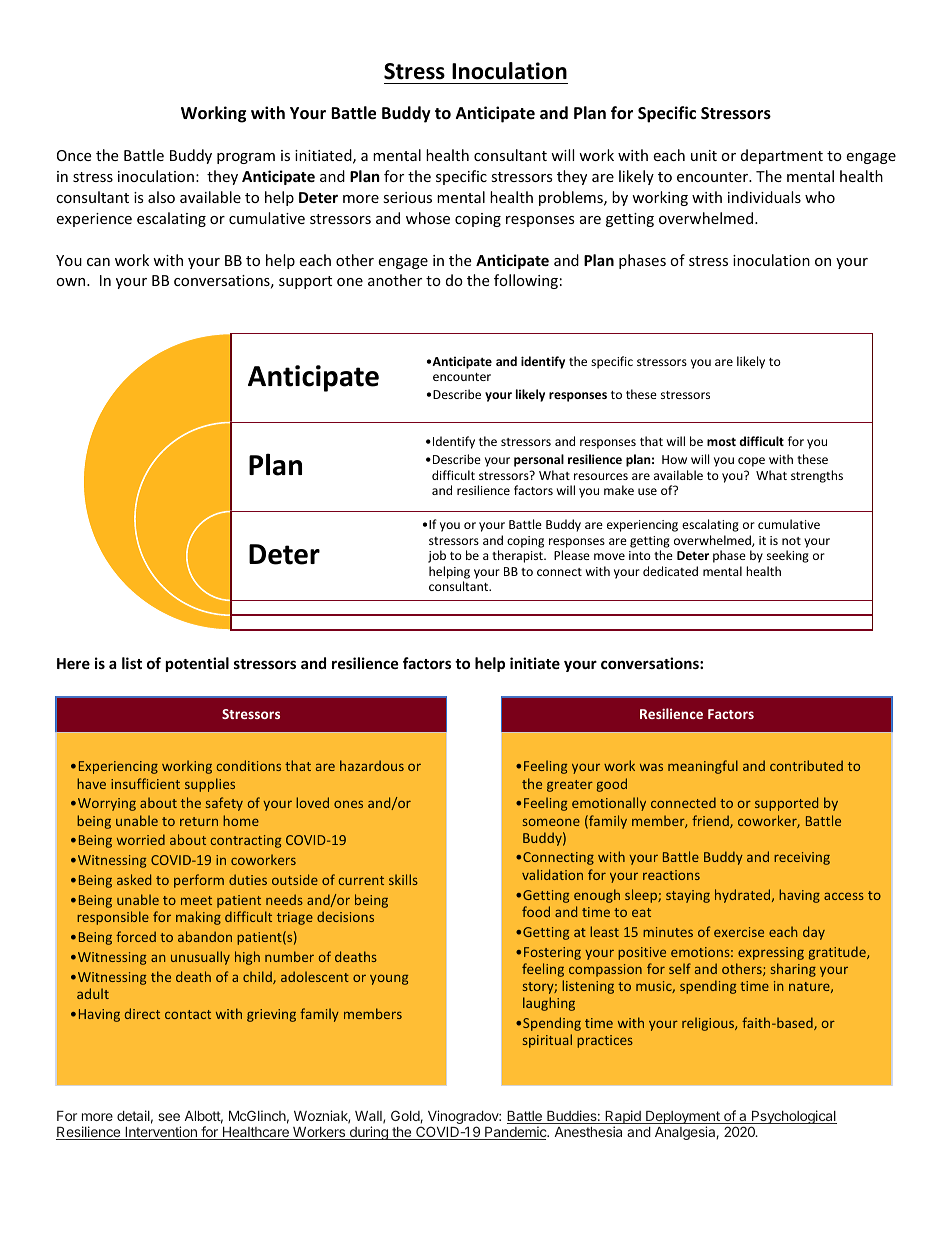  What do you see at coordinates (161, 1133) in the page?
I see `Intervention` at bounding box center [161, 1133].
